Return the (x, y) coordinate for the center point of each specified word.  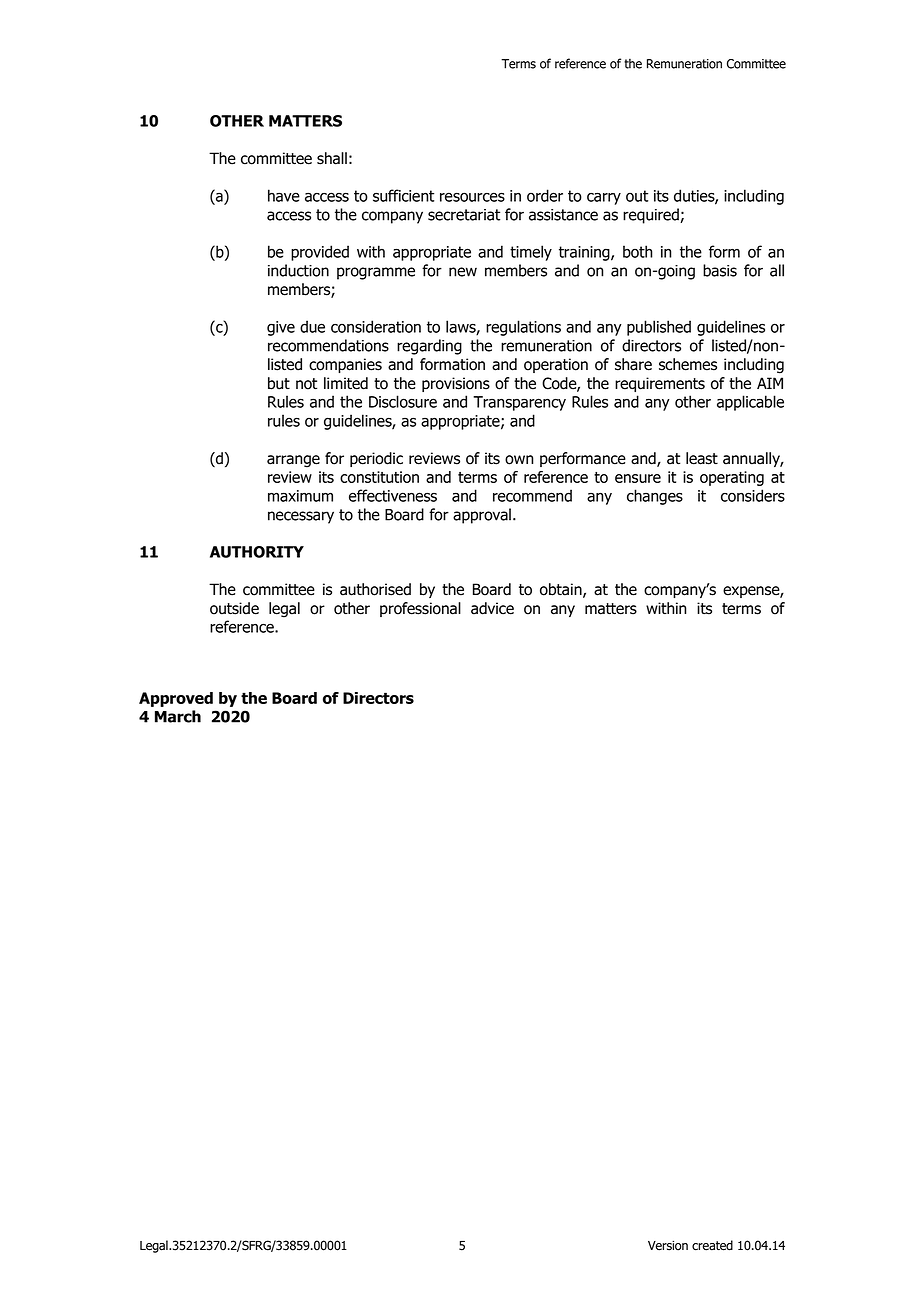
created (712, 1245)
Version (668, 1245)
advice (492, 608)
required (652, 216)
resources (472, 197)
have (284, 195)
